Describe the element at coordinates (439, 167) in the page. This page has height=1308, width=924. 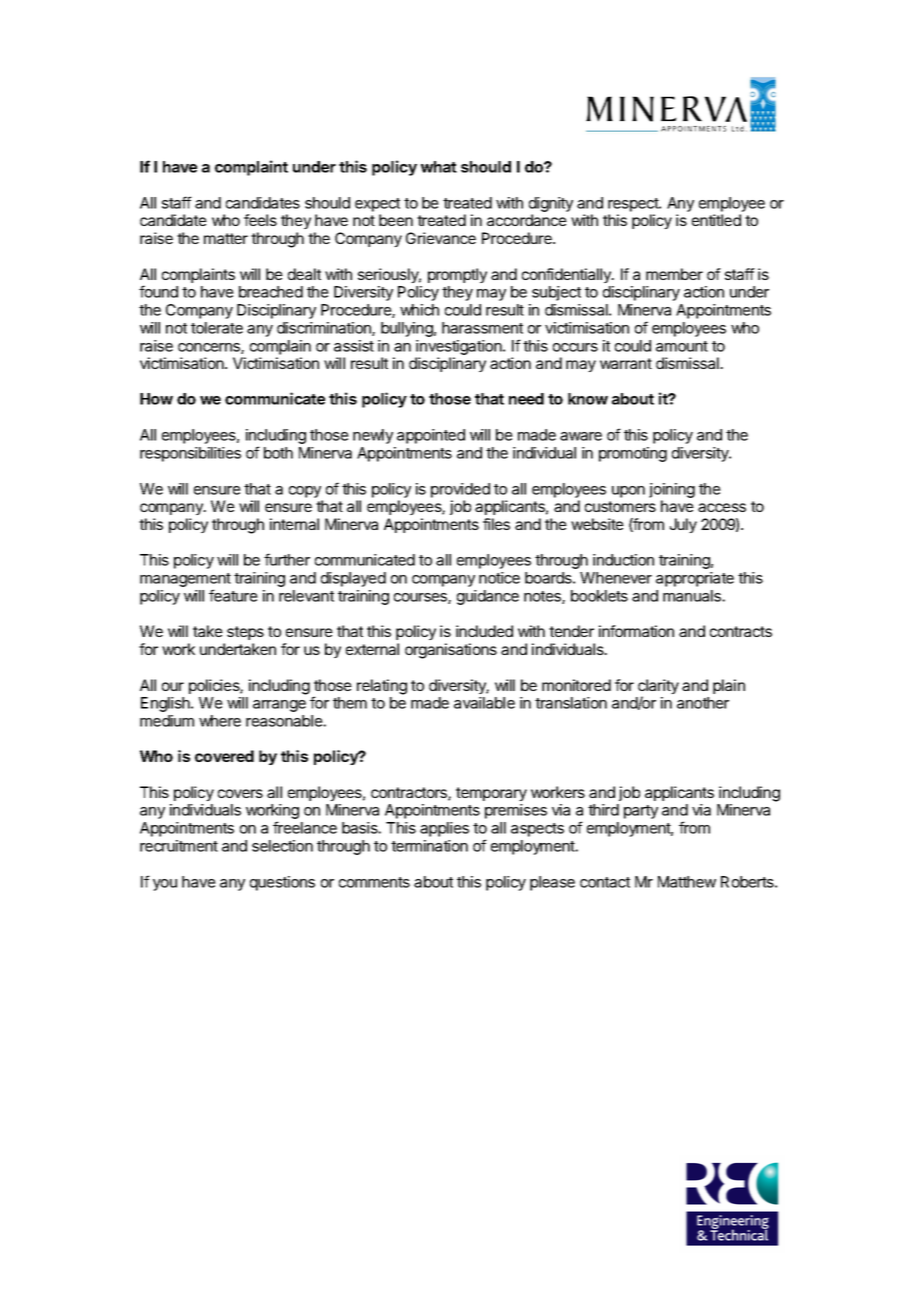
I see `what` at that location.
